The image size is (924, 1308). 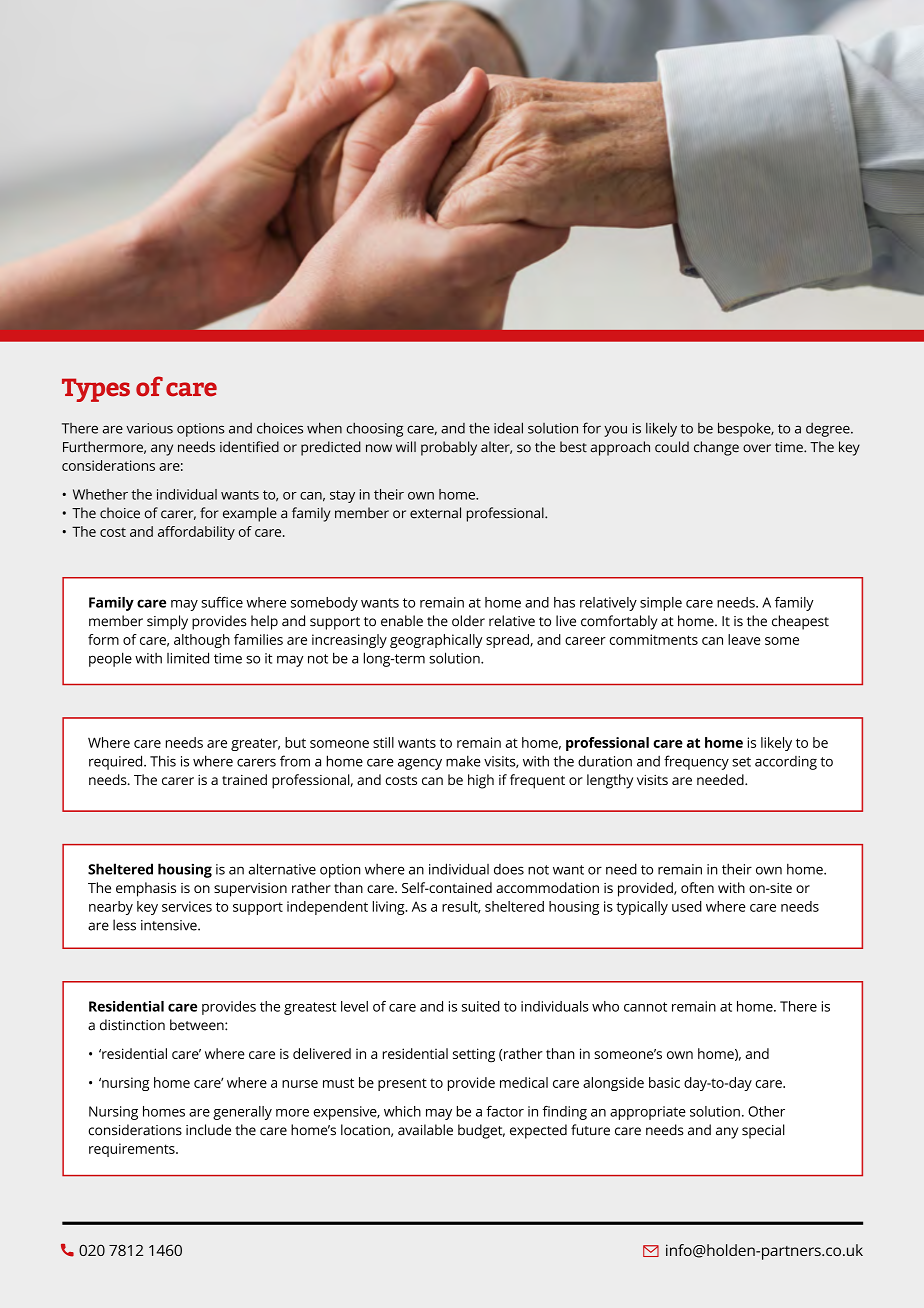 What do you see at coordinates (222, 602) in the screenshot?
I see `suffice` at bounding box center [222, 602].
